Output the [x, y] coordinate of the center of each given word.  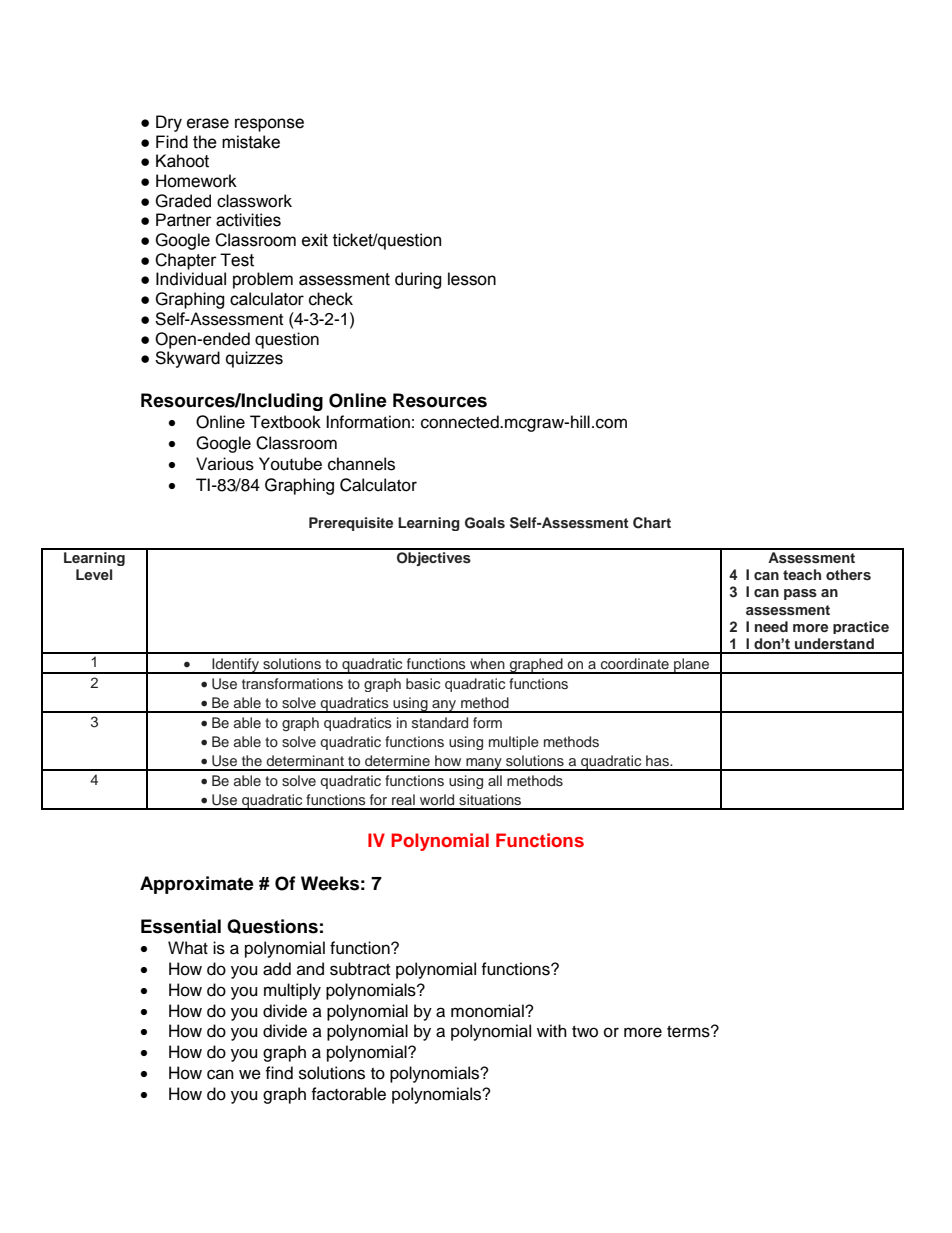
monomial [488, 1011]
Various [225, 464]
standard [440, 722]
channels [361, 464]
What [188, 948]
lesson [472, 279]
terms [689, 1032]
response [269, 125]
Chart [652, 523]
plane [692, 666]
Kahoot [182, 161]
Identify [235, 666]
